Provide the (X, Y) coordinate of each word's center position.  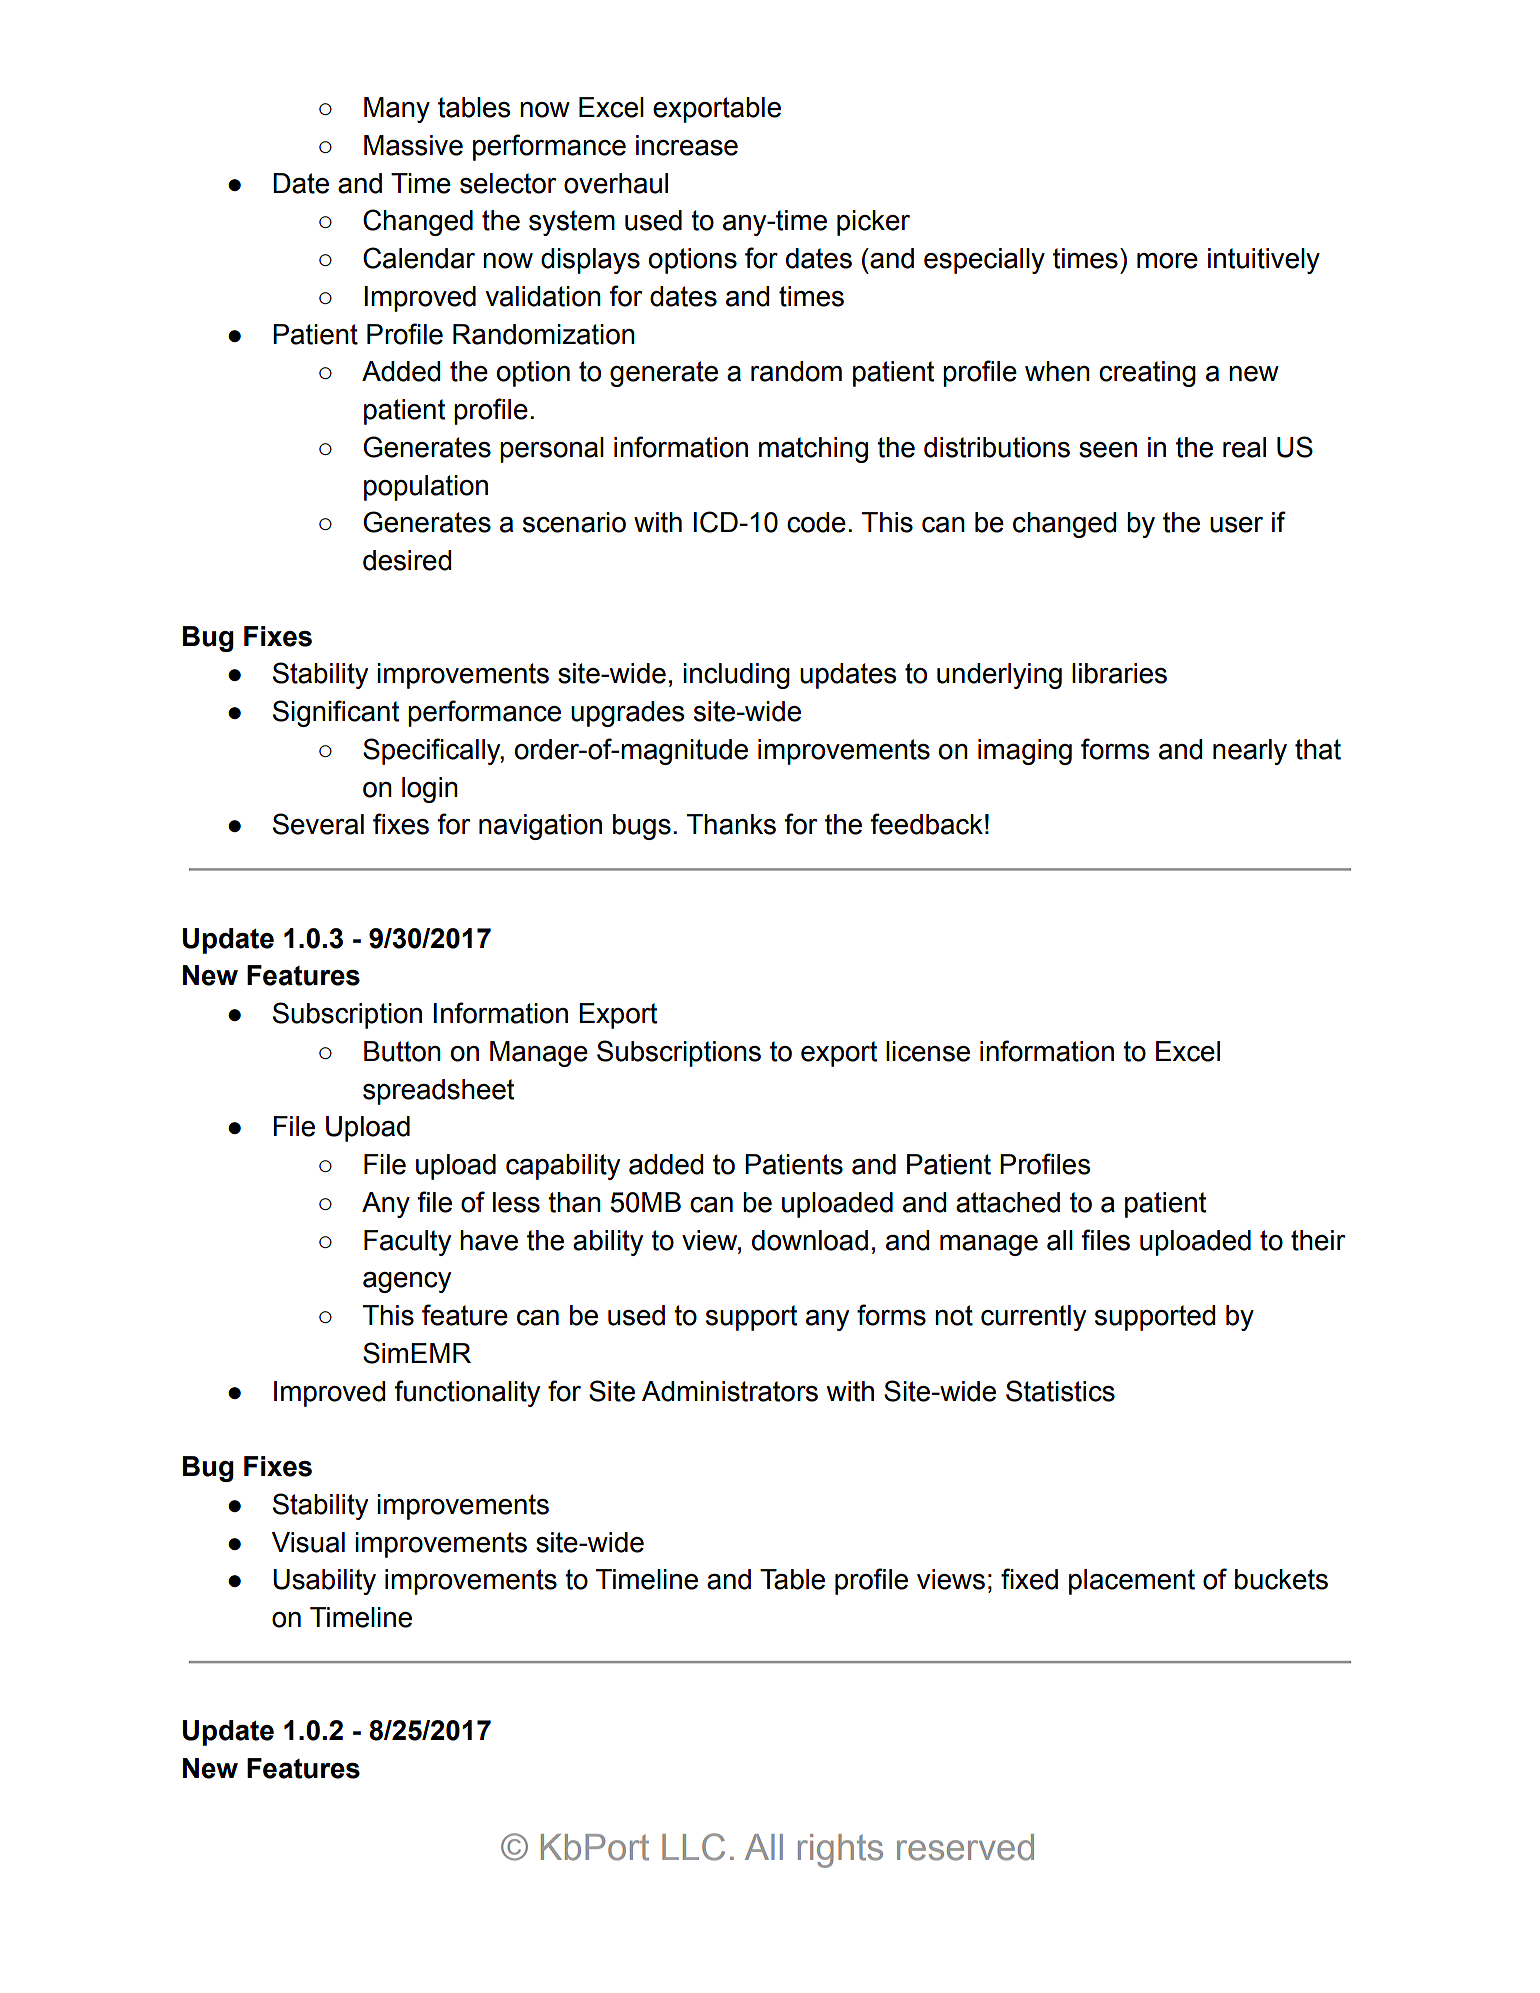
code (816, 522)
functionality (467, 1393)
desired (407, 560)
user (1236, 525)
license (928, 1051)
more (1167, 261)
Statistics (1060, 1391)
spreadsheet (438, 1092)
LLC (693, 1847)
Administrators (730, 1391)
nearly (1250, 752)
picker (873, 223)
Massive (413, 145)
